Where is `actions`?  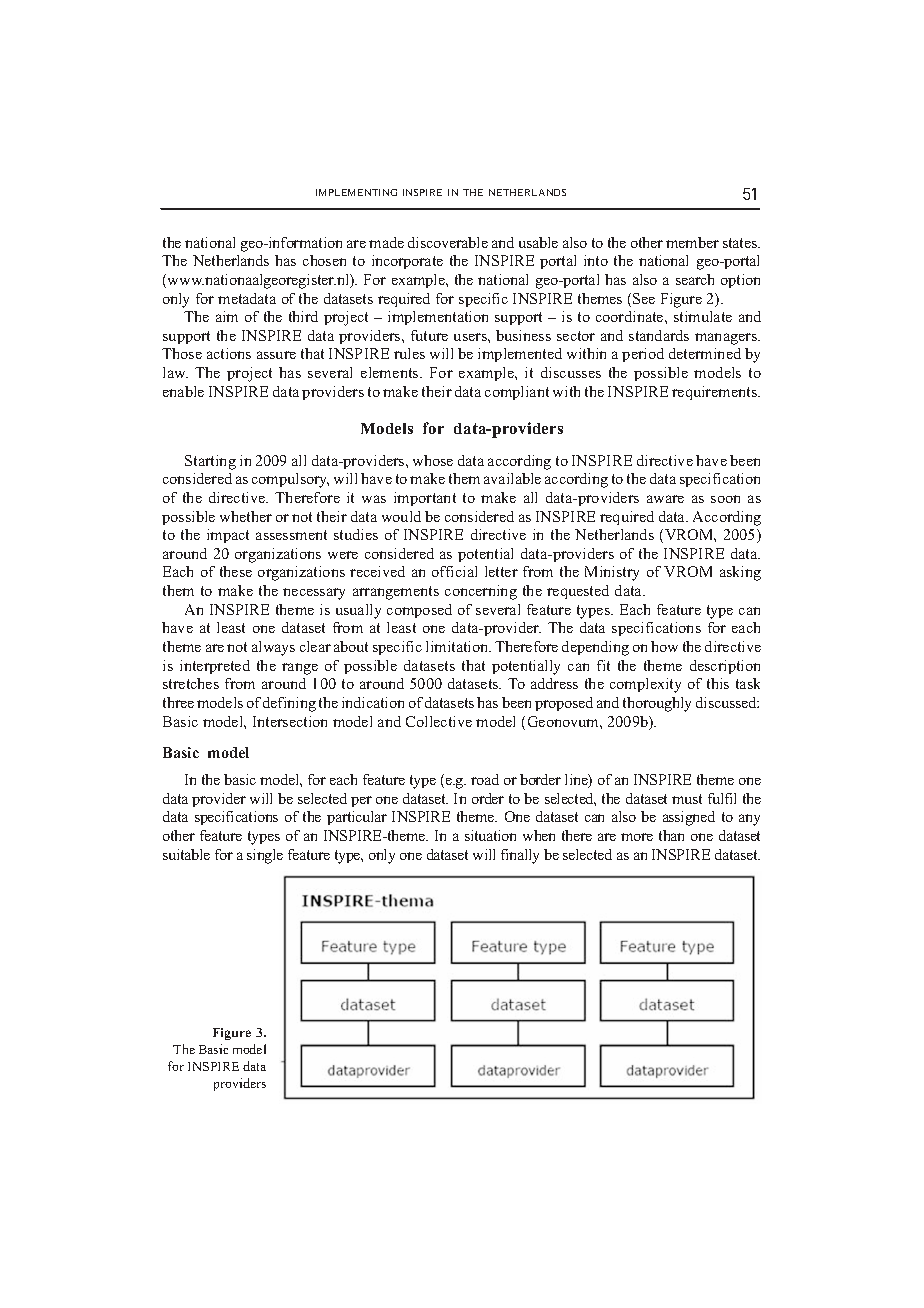
actions is located at coordinates (229, 353).
